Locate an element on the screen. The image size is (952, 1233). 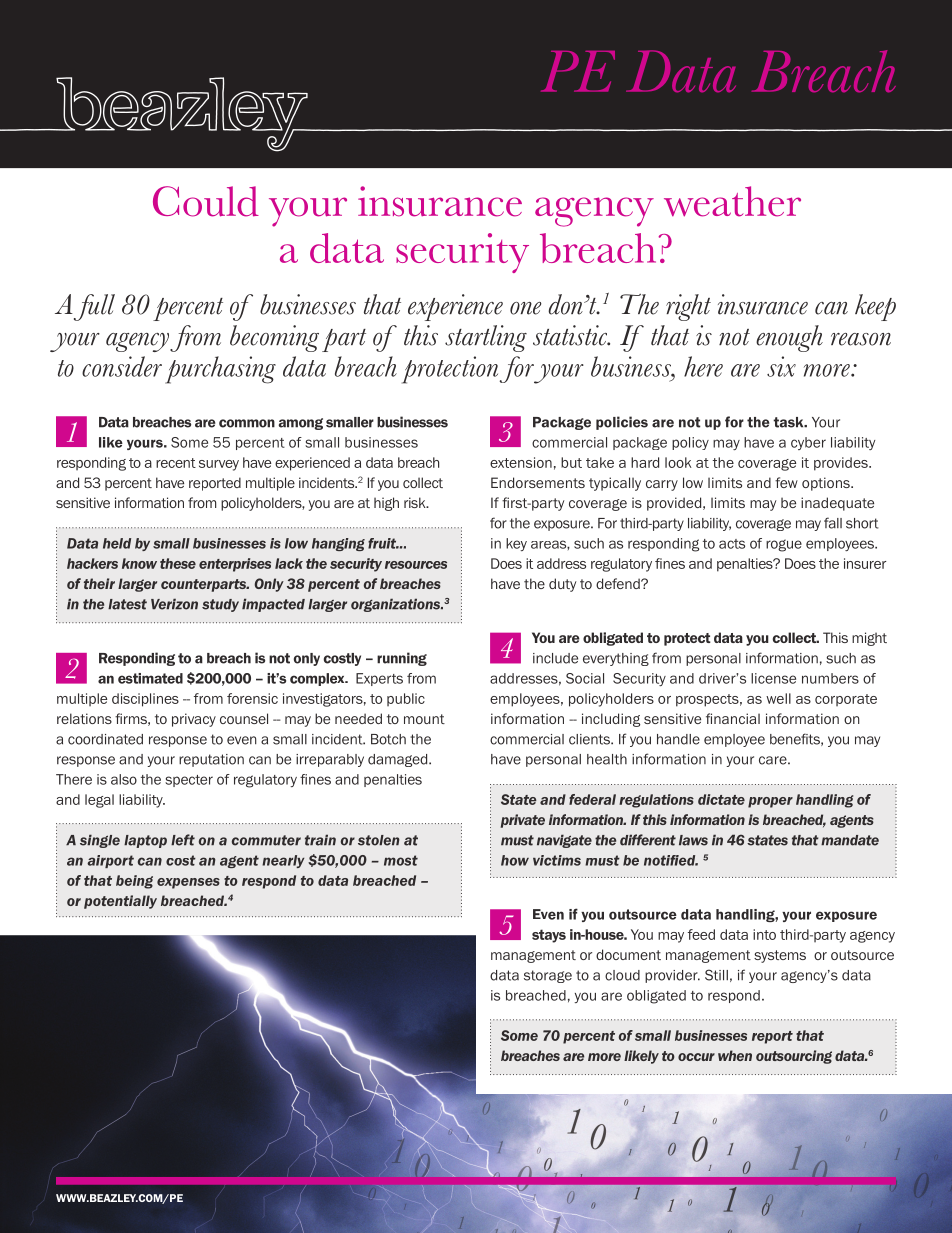
proper is located at coordinates (770, 802).
